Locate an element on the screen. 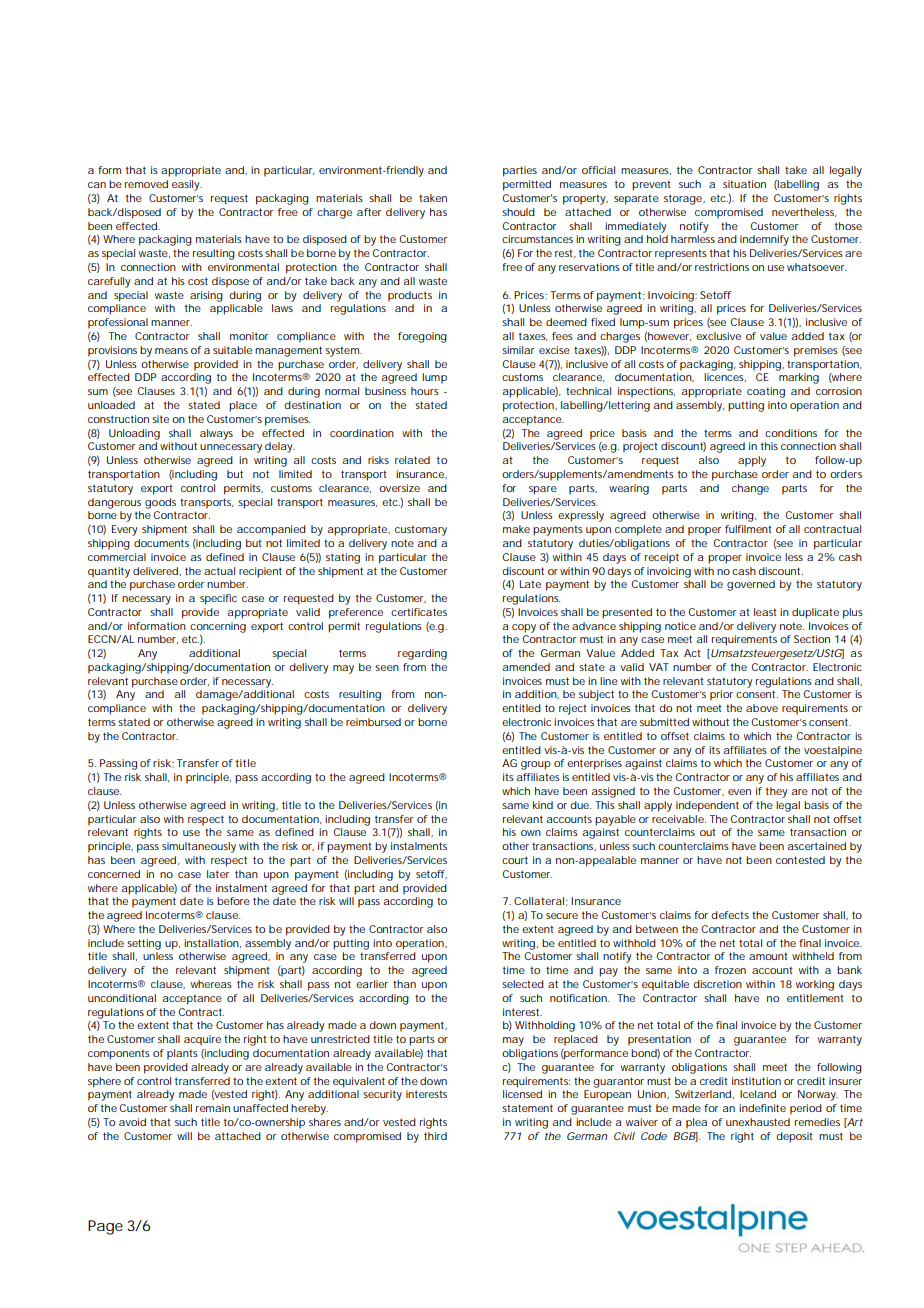  situation is located at coordinates (744, 184).
